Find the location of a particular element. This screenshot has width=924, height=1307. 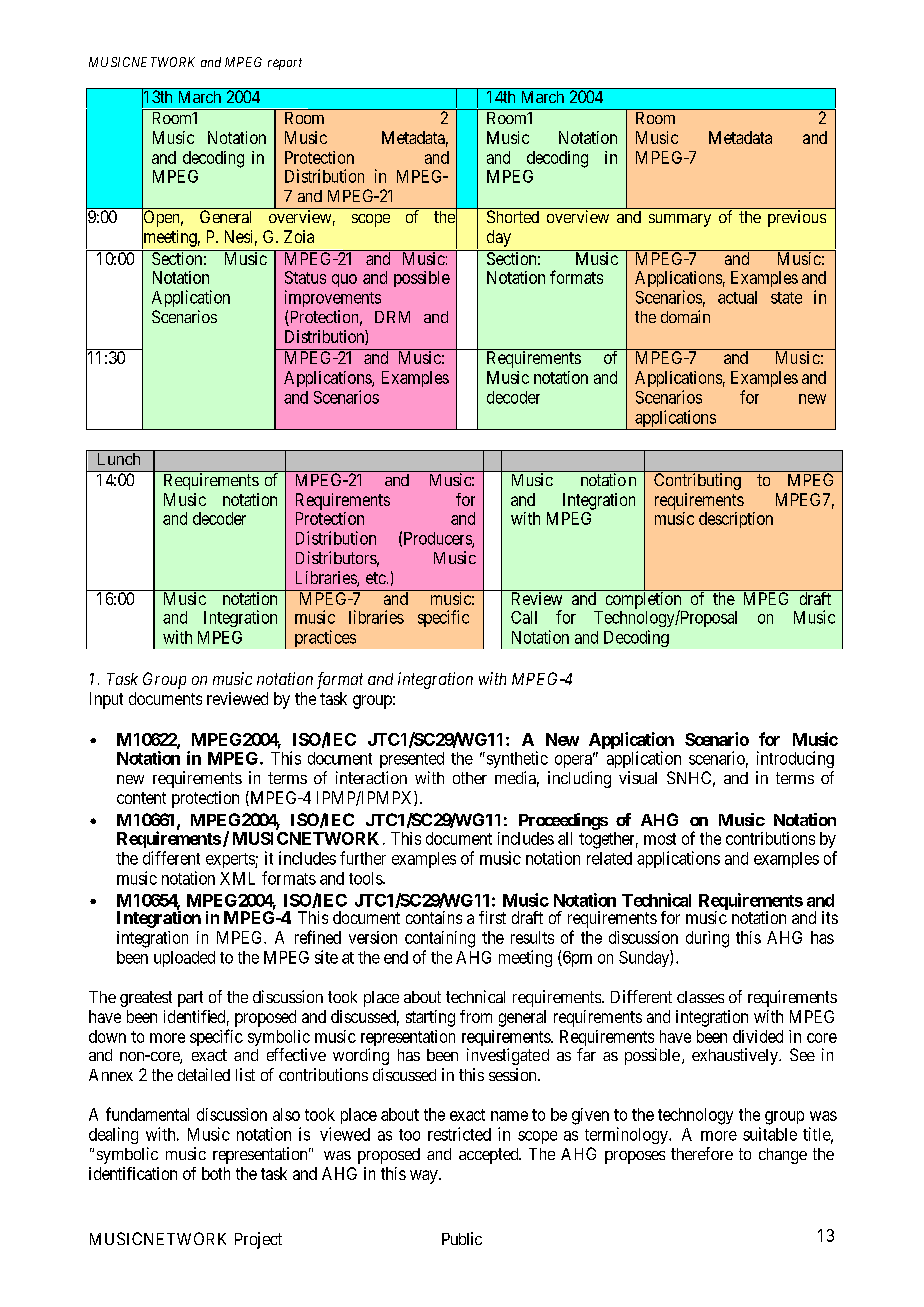

previous is located at coordinates (797, 218).
